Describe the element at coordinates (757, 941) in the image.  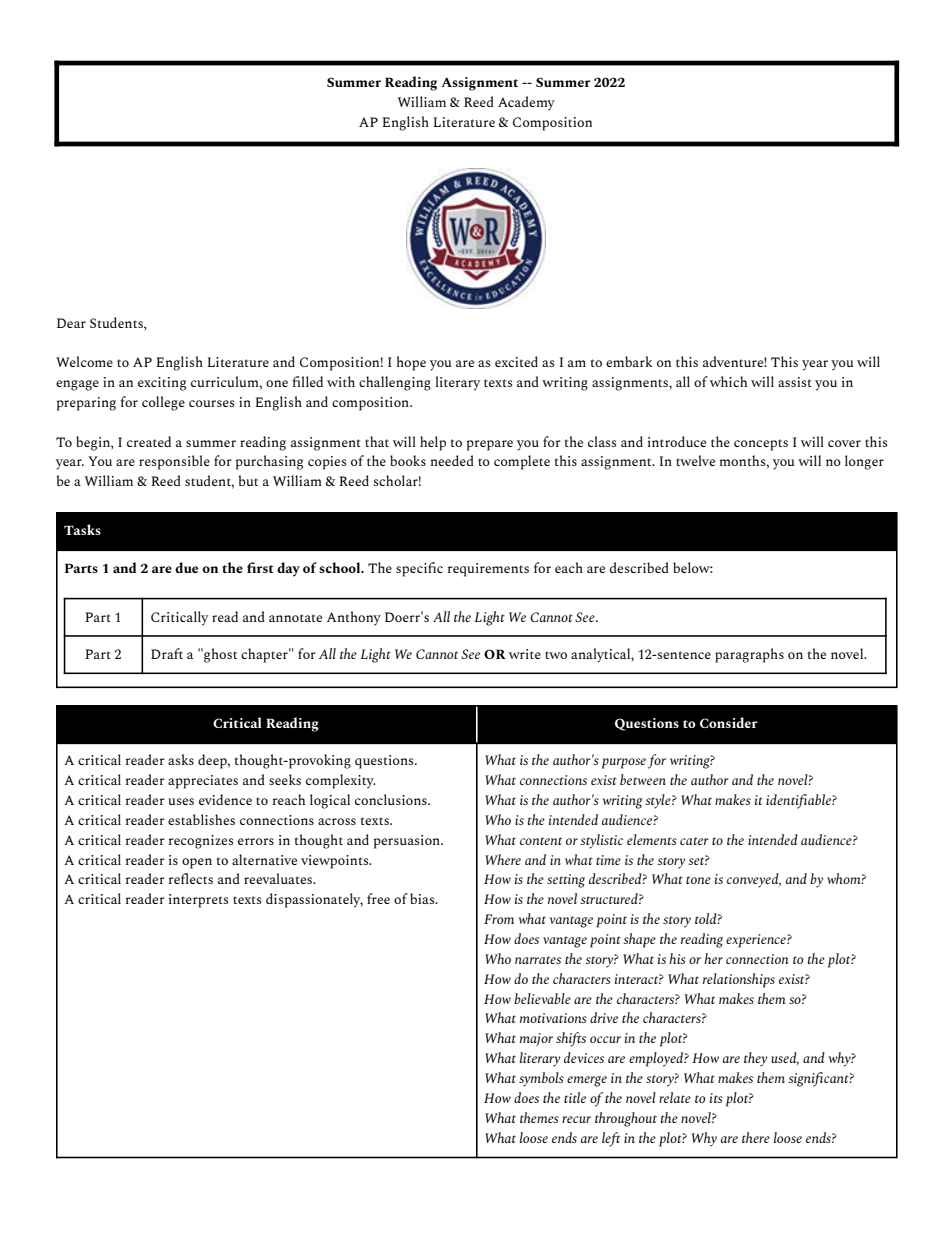
I see `experience` at that location.
